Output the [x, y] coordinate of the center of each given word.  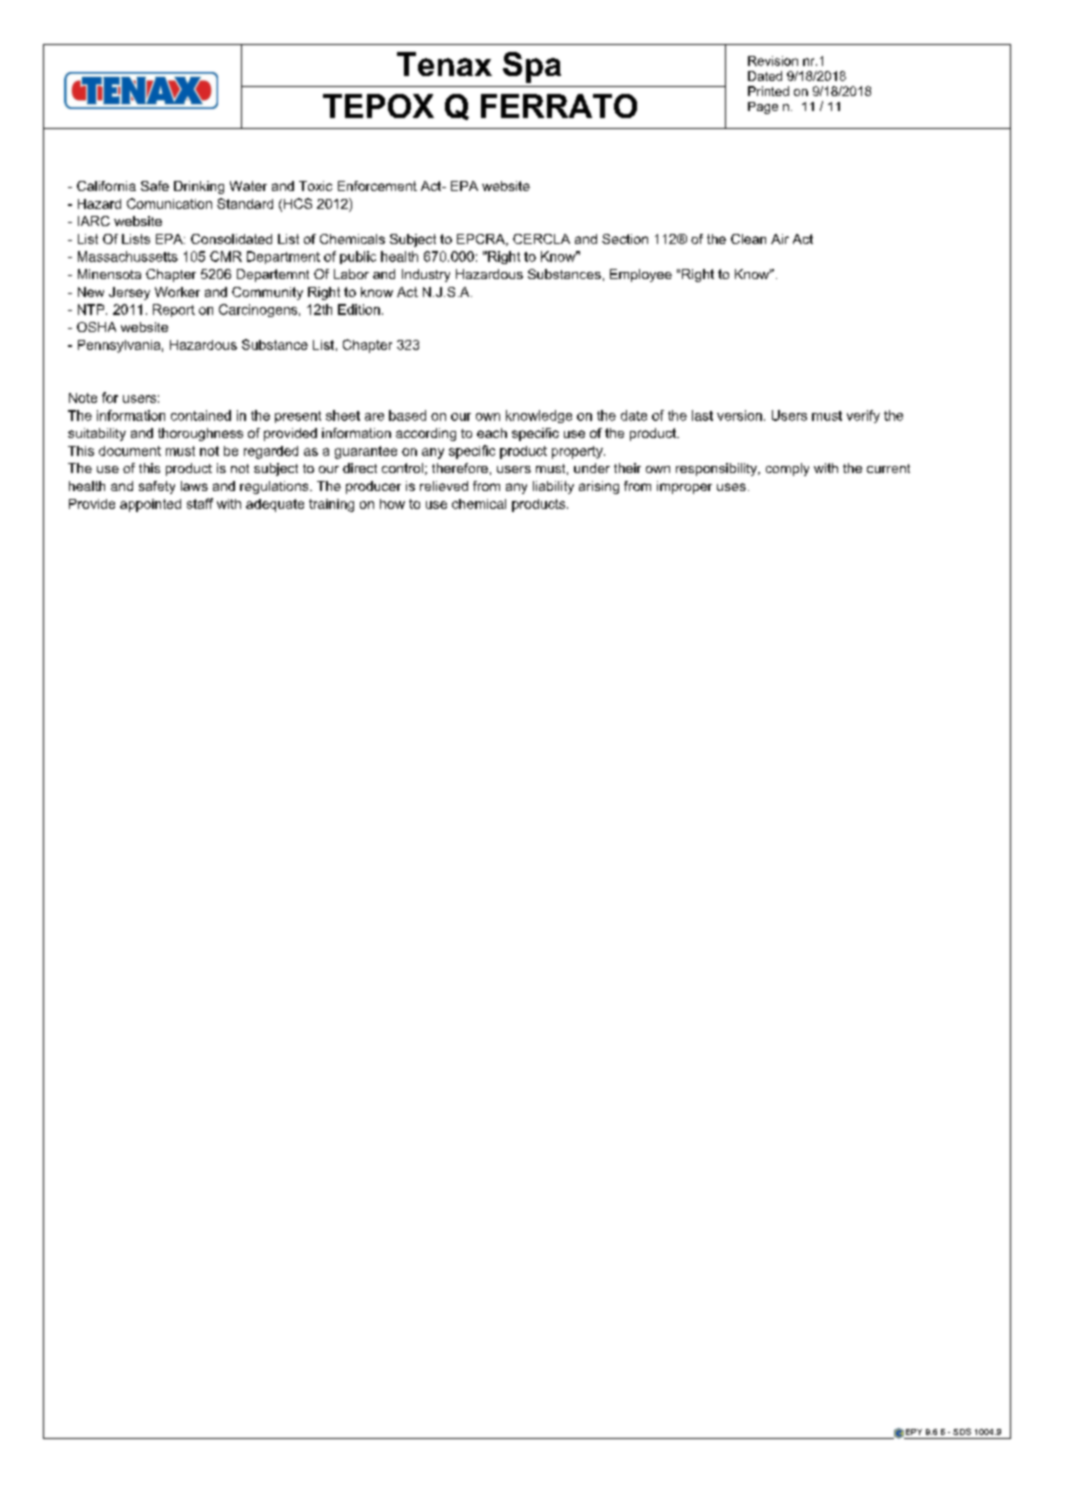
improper [684, 487]
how [392, 504]
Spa [532, 67]
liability [553, 487]
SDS [962, 1431]
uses [731, 487]
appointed [150, 505]
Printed [768, 91]
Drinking [199, 187]
